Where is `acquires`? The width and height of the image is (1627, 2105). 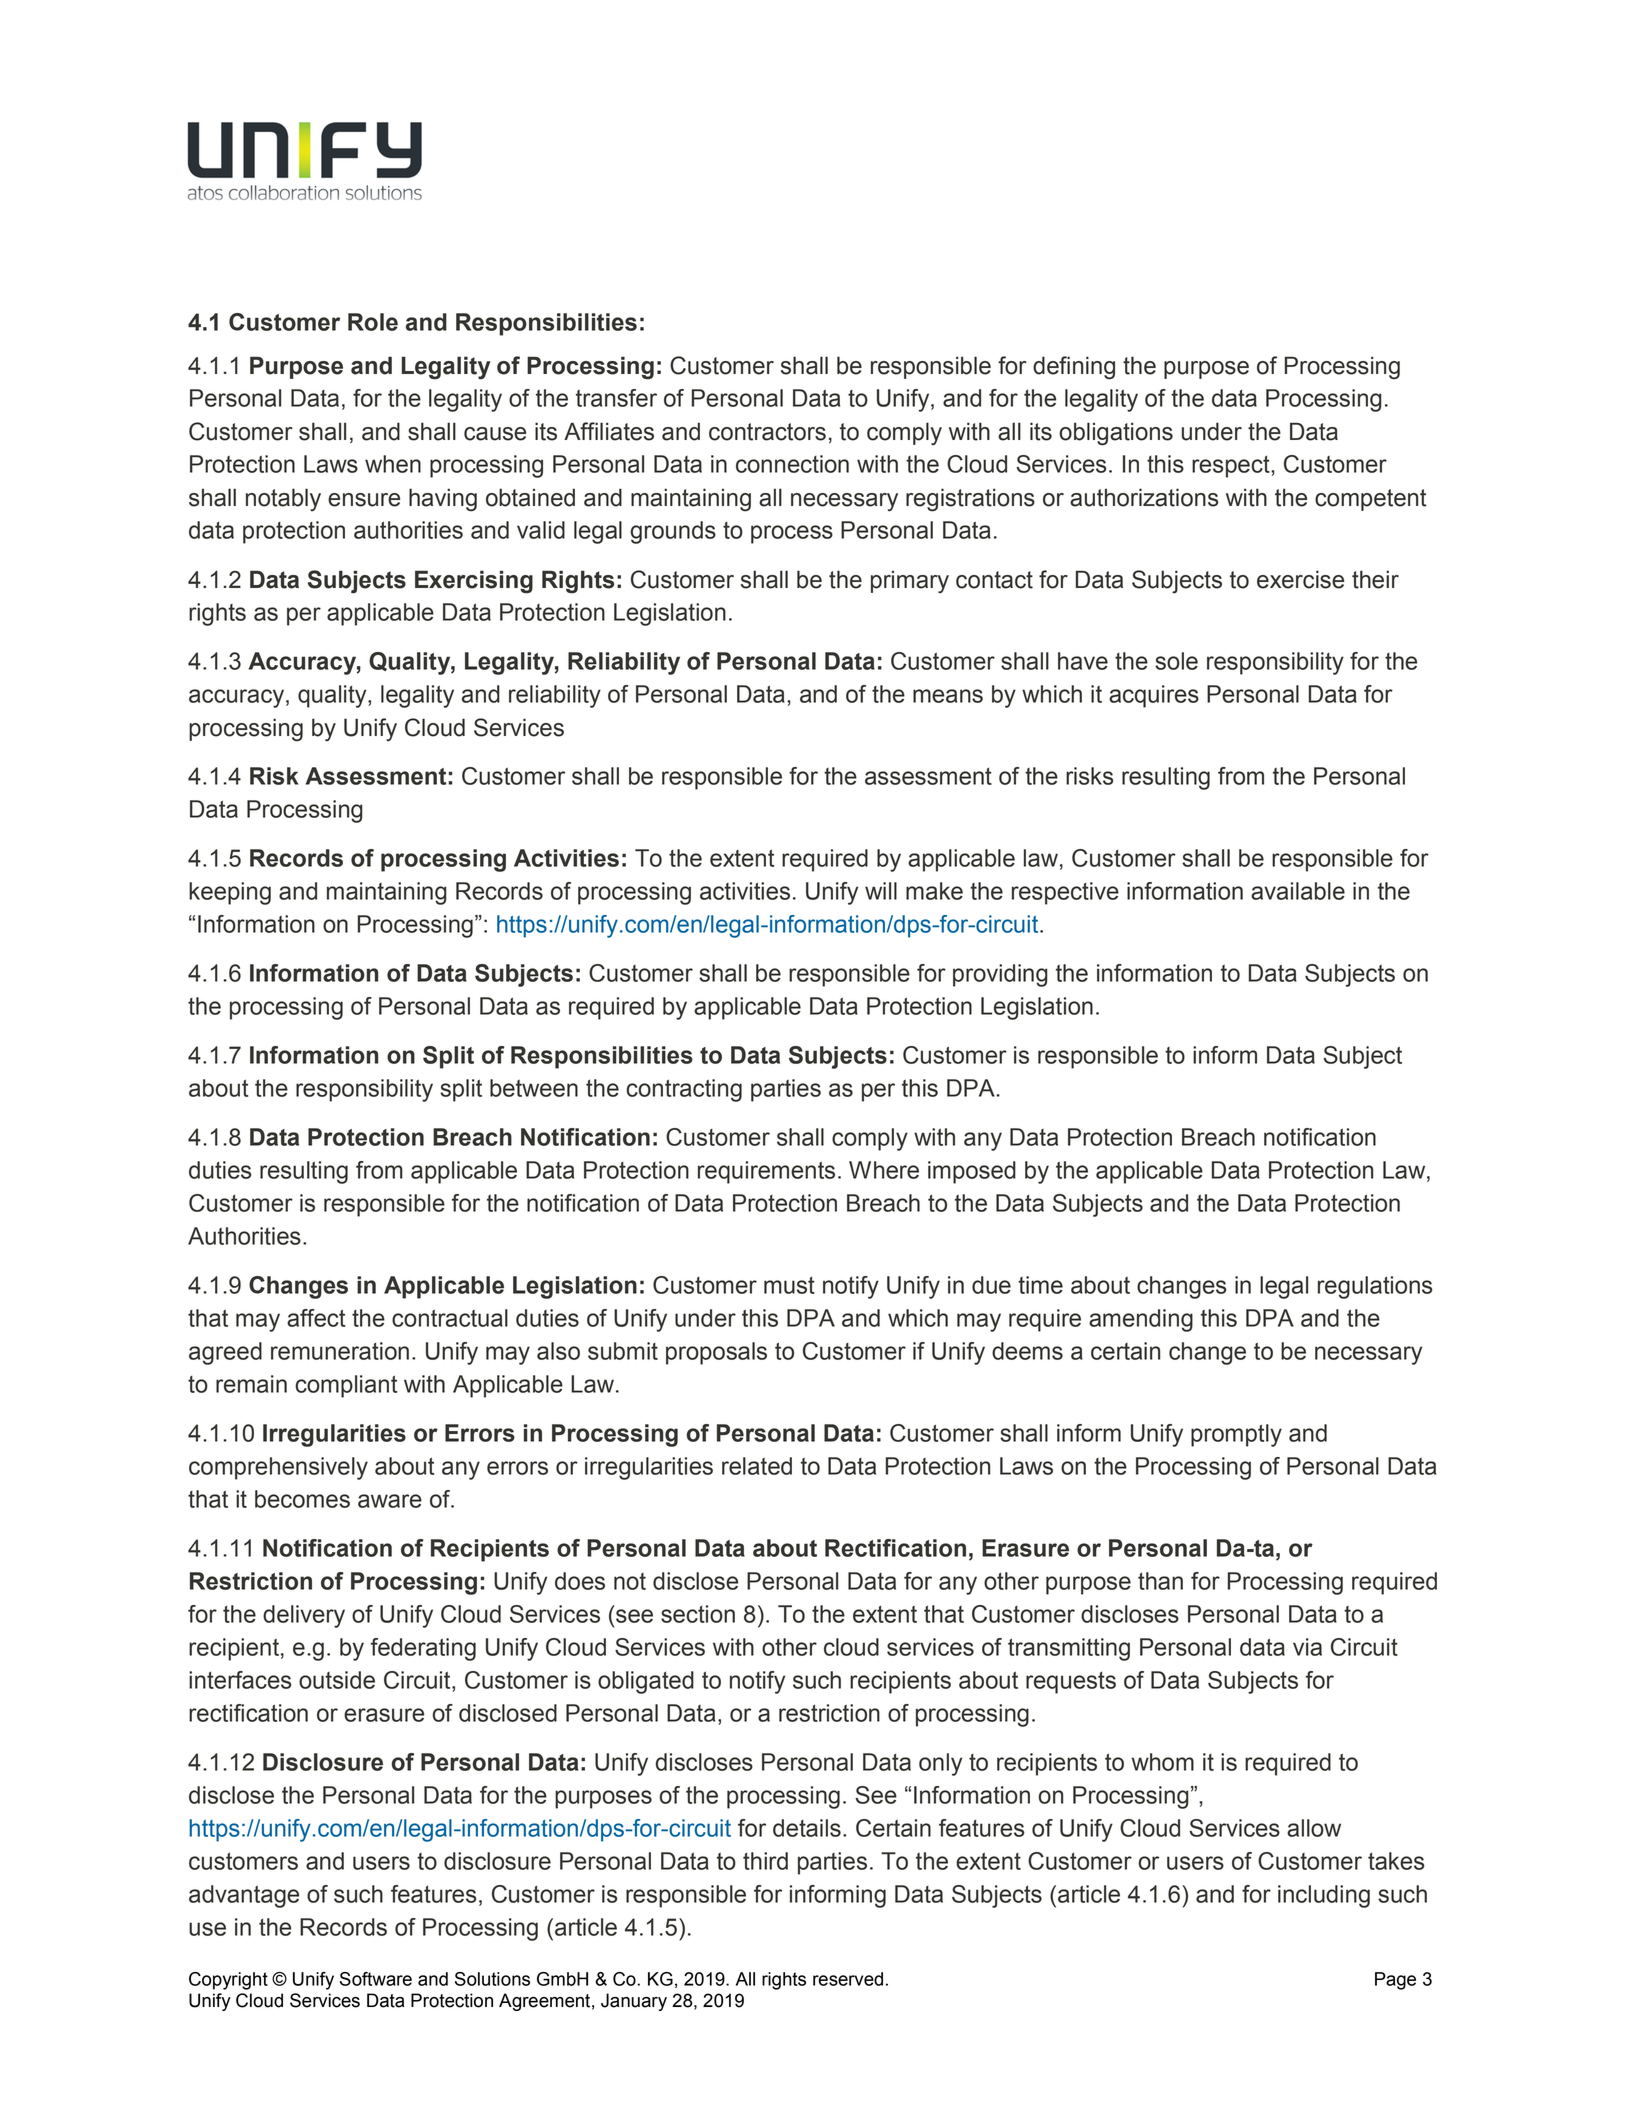 acquires is located at coordinates (1154, 696).
